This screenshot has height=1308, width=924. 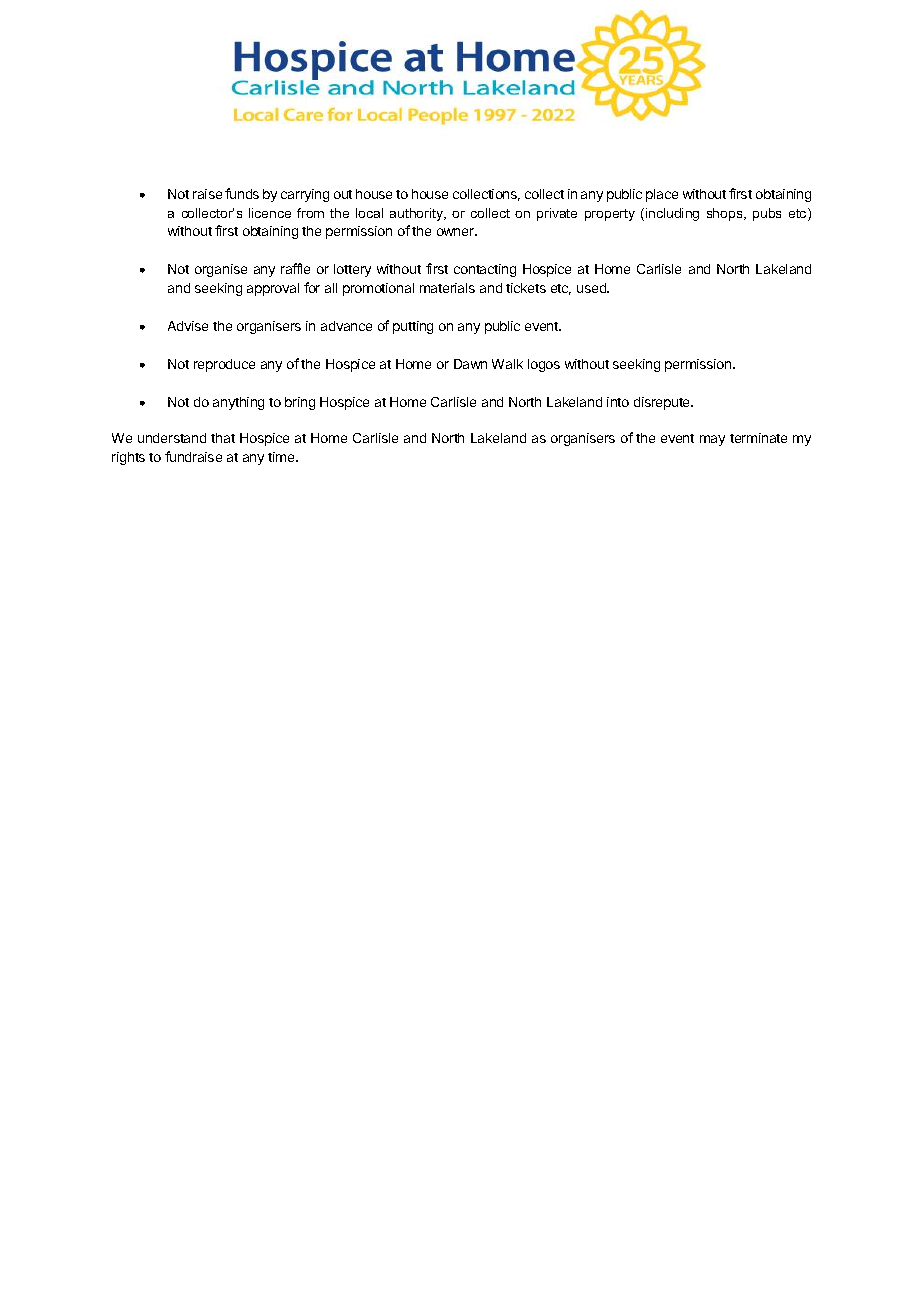 What do you see at coordinates (447, 288) in the screenshot?
I see `materials` at bounding box center [447, 288].
